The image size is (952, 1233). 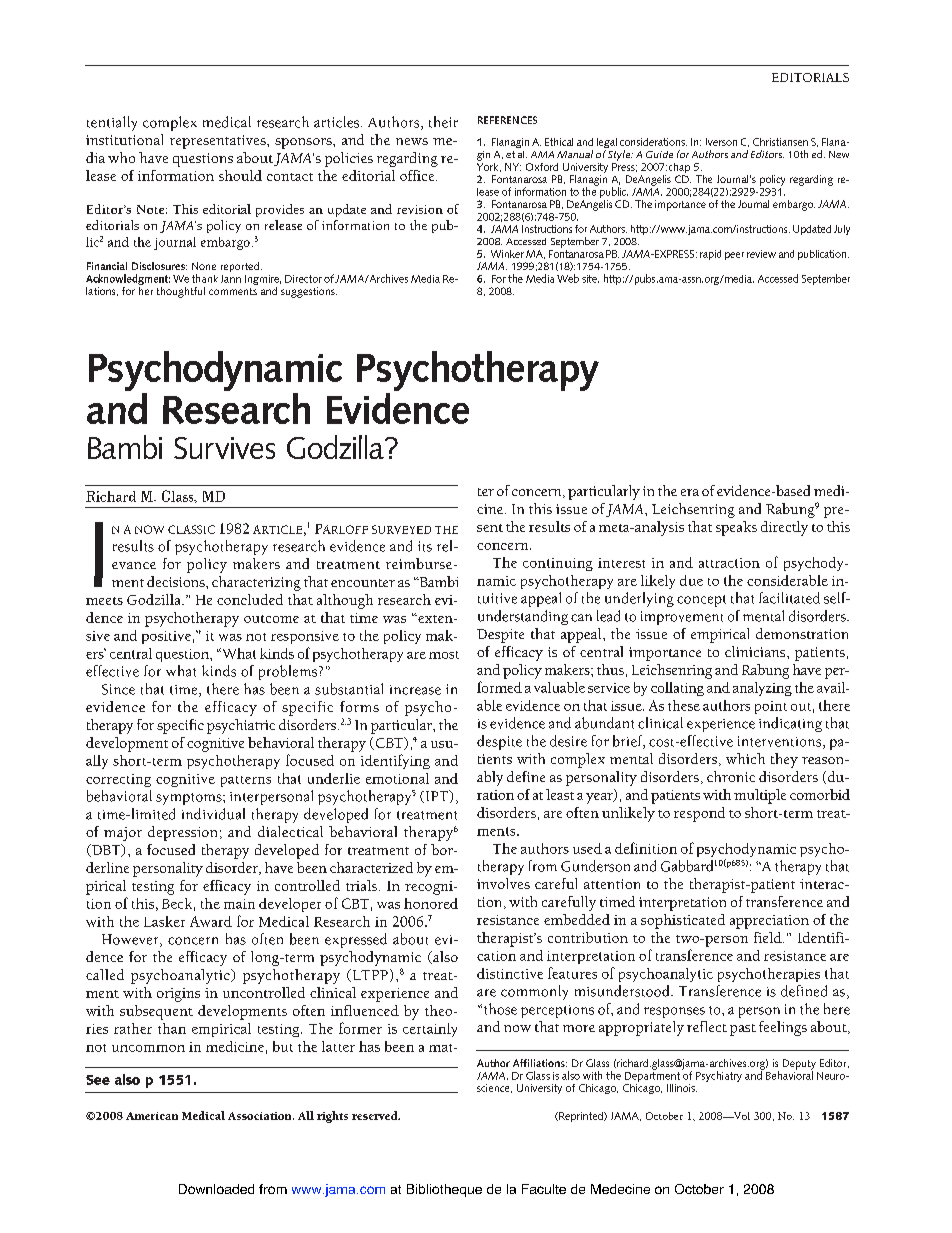 I want to click on most, so click(x=444, y=655).
